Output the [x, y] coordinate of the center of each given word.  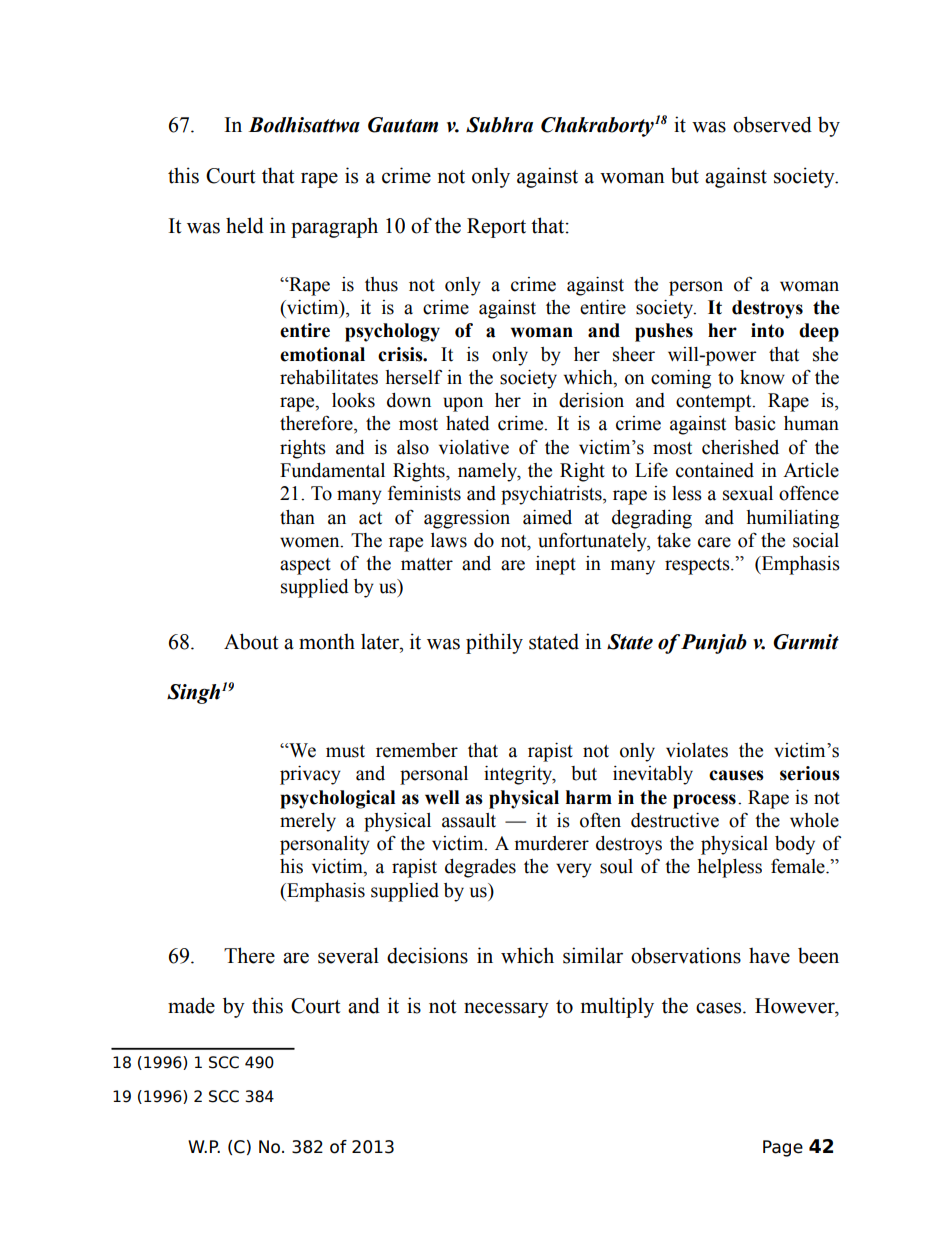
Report [496, 228]
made [191, 1005]
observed [772, 124]
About [251, 641]
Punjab [714, 644]
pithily [494, 643]
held [245, 225]
